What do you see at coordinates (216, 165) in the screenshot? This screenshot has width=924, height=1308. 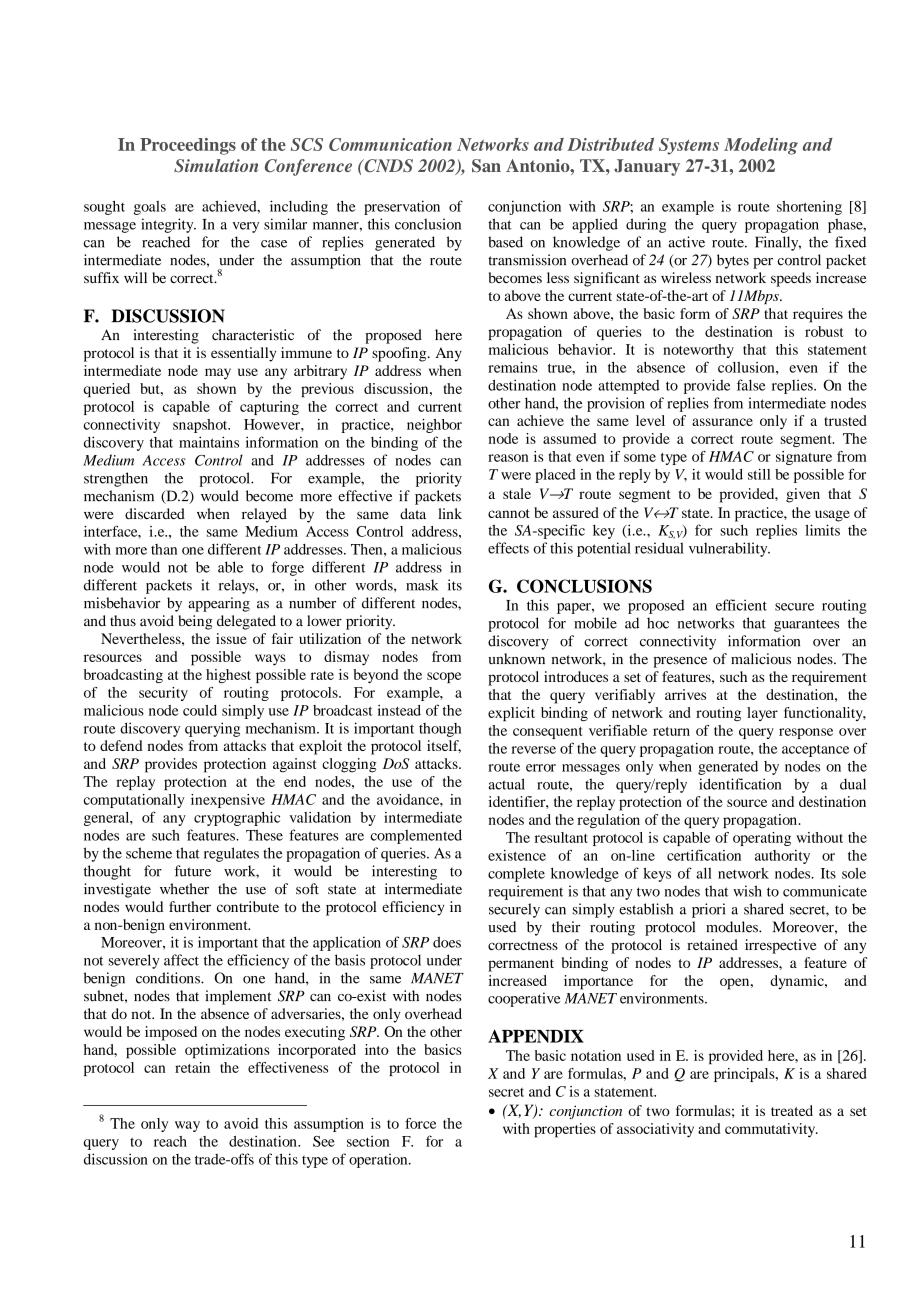 I see `Simulation` at bounding box center [216, 165].
